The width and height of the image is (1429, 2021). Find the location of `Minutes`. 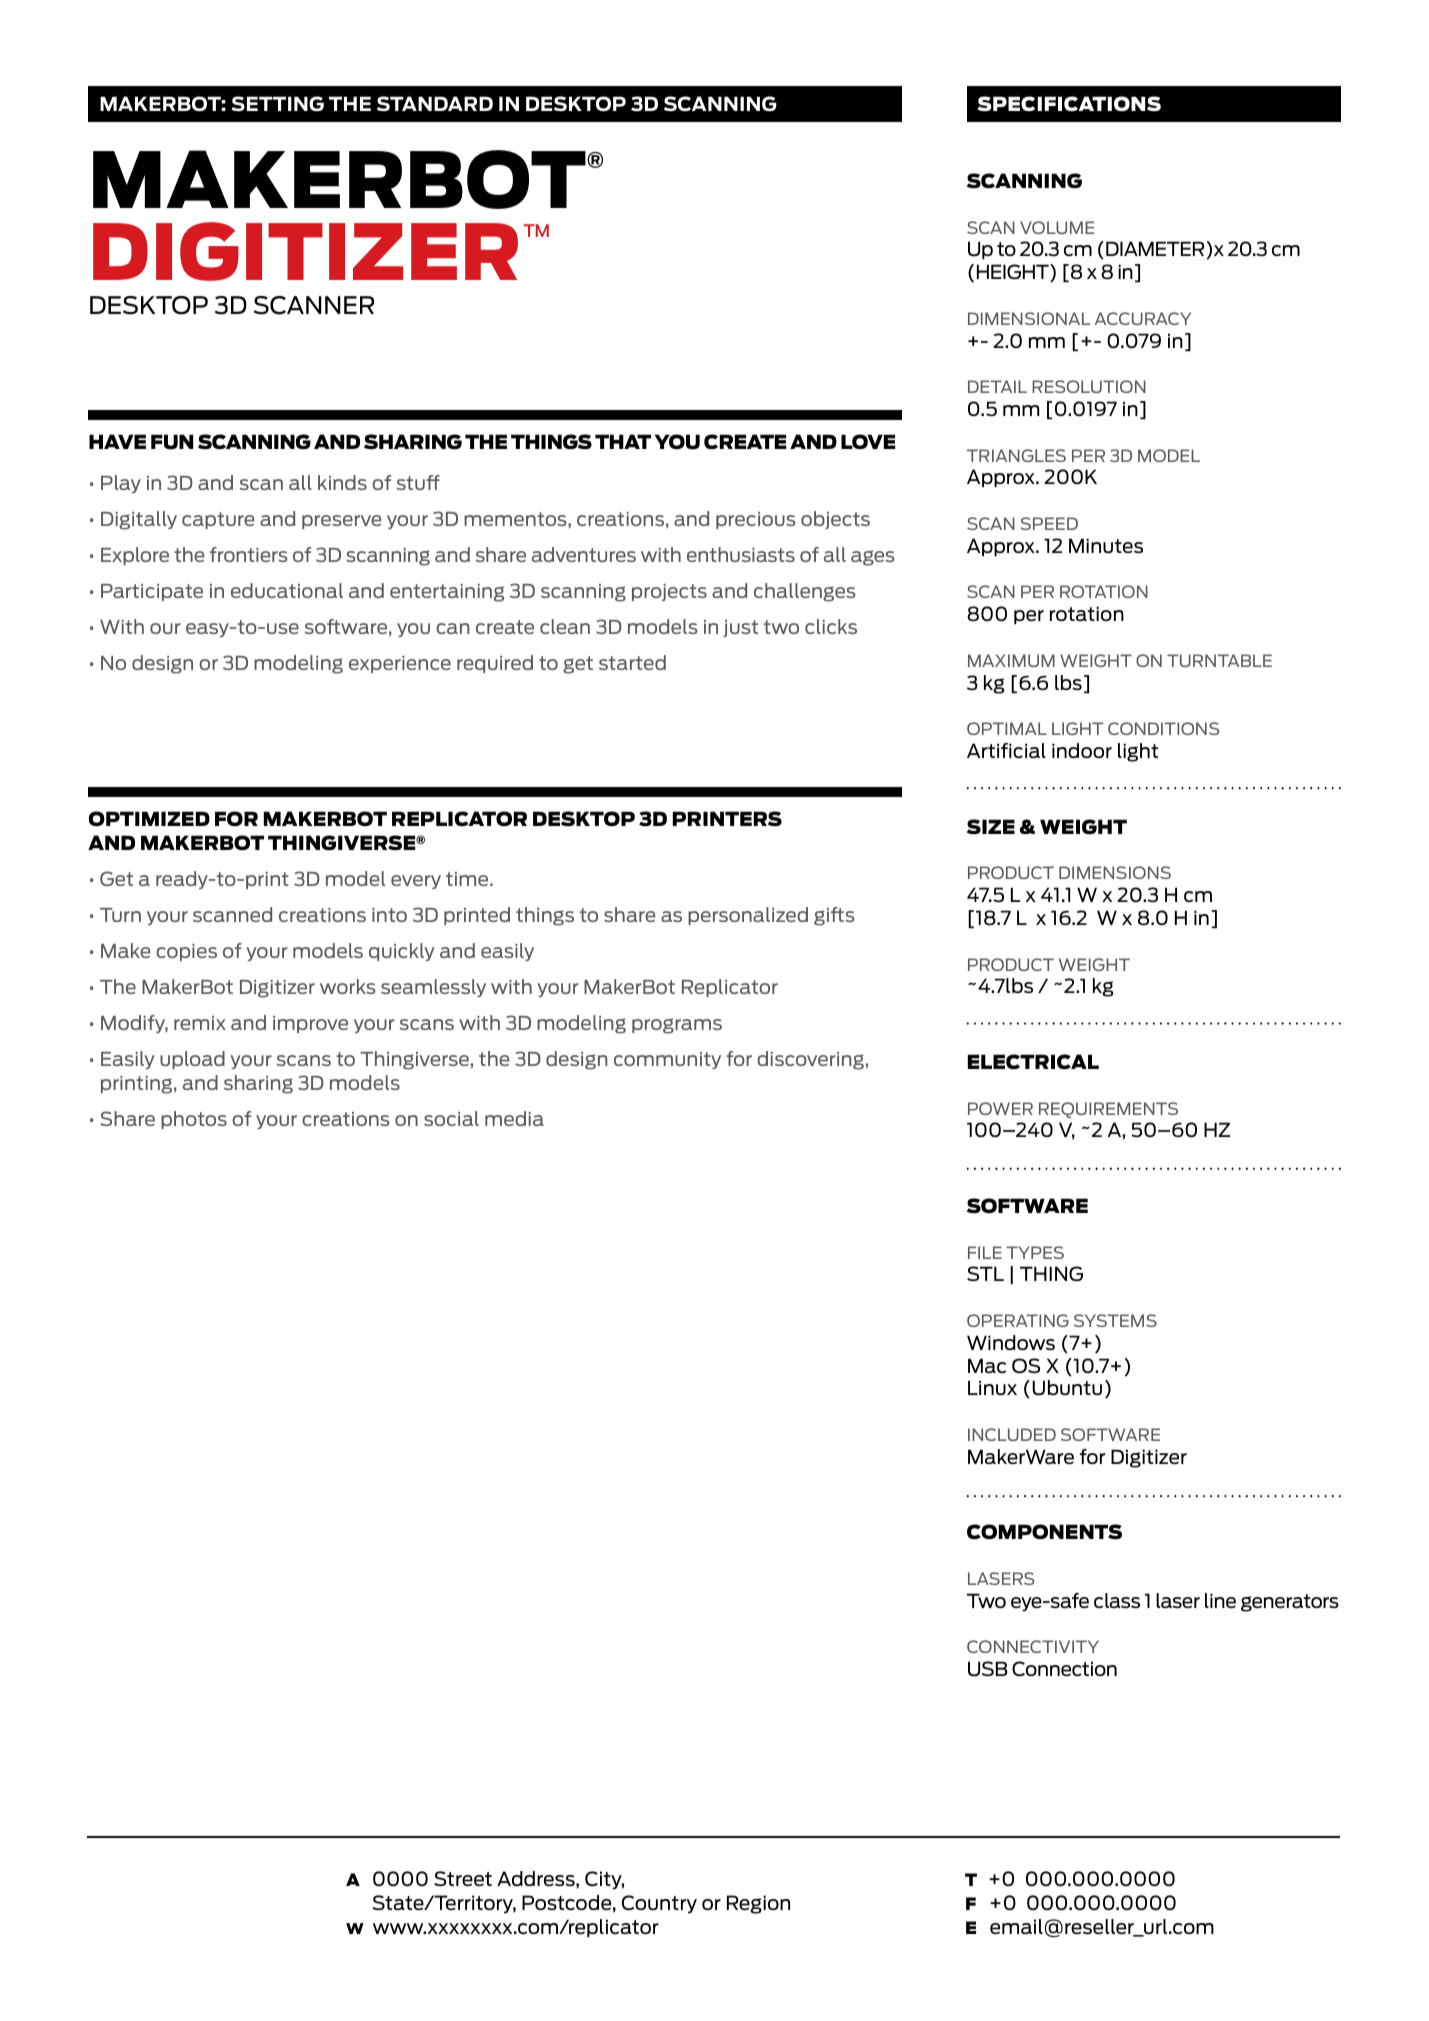

Minutes is located at coordinates (1106, 545).
